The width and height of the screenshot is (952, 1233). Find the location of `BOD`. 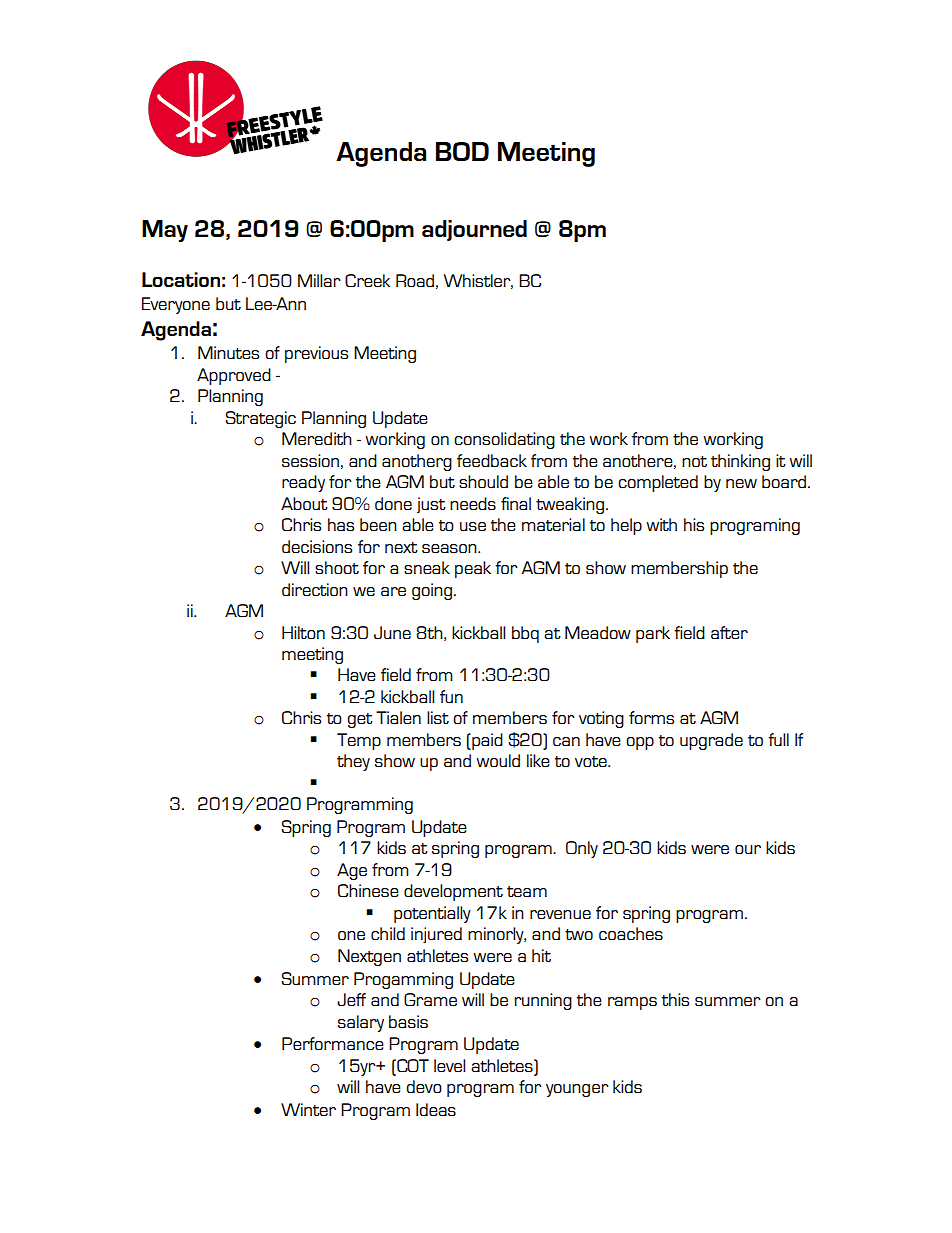

BOD is located at coordinates (462, 151).
